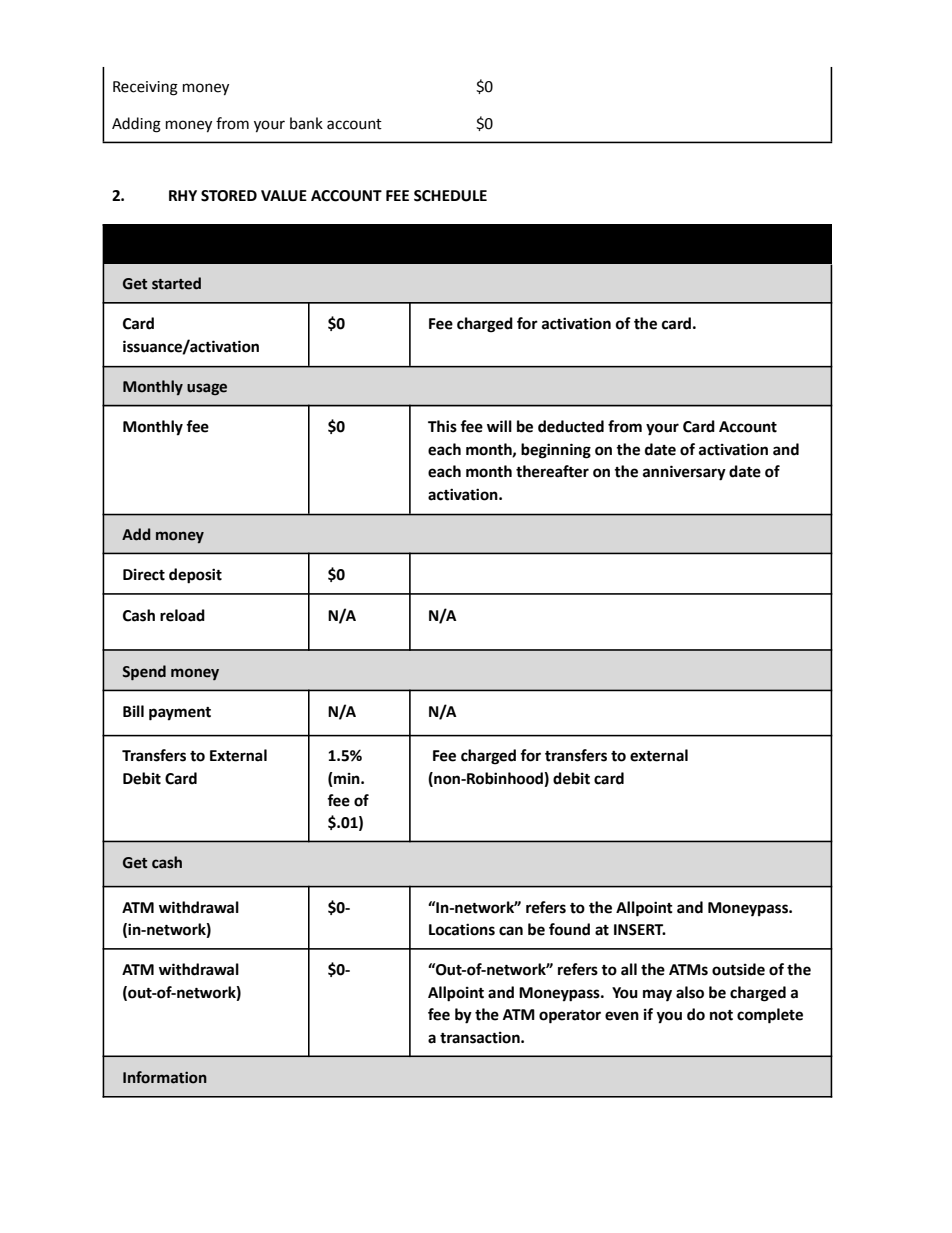 This image has width=952, height=1233. I want to click on SCHEDULE, so click(450, 196).
